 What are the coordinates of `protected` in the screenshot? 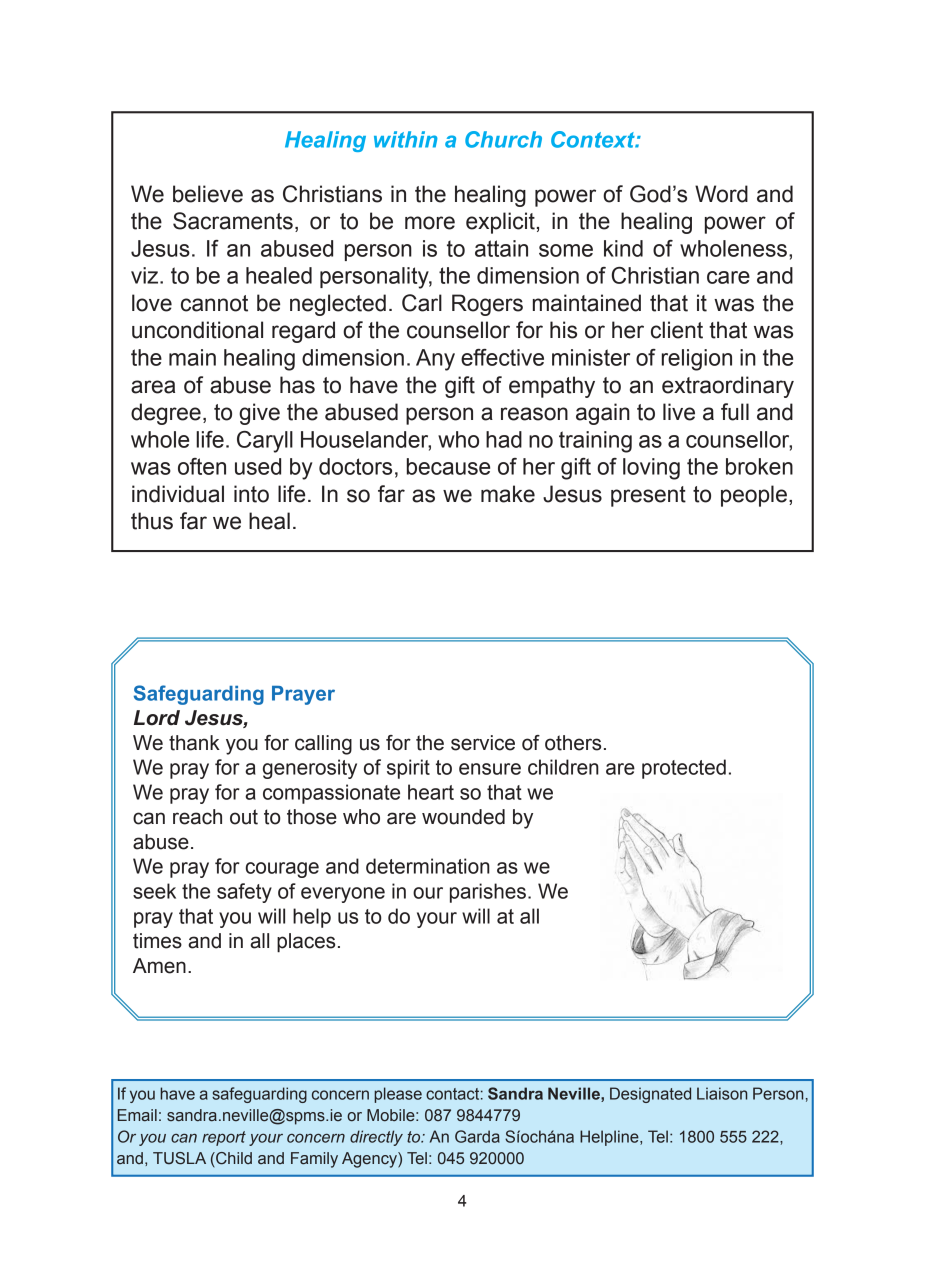 It's located at (684, 769).
